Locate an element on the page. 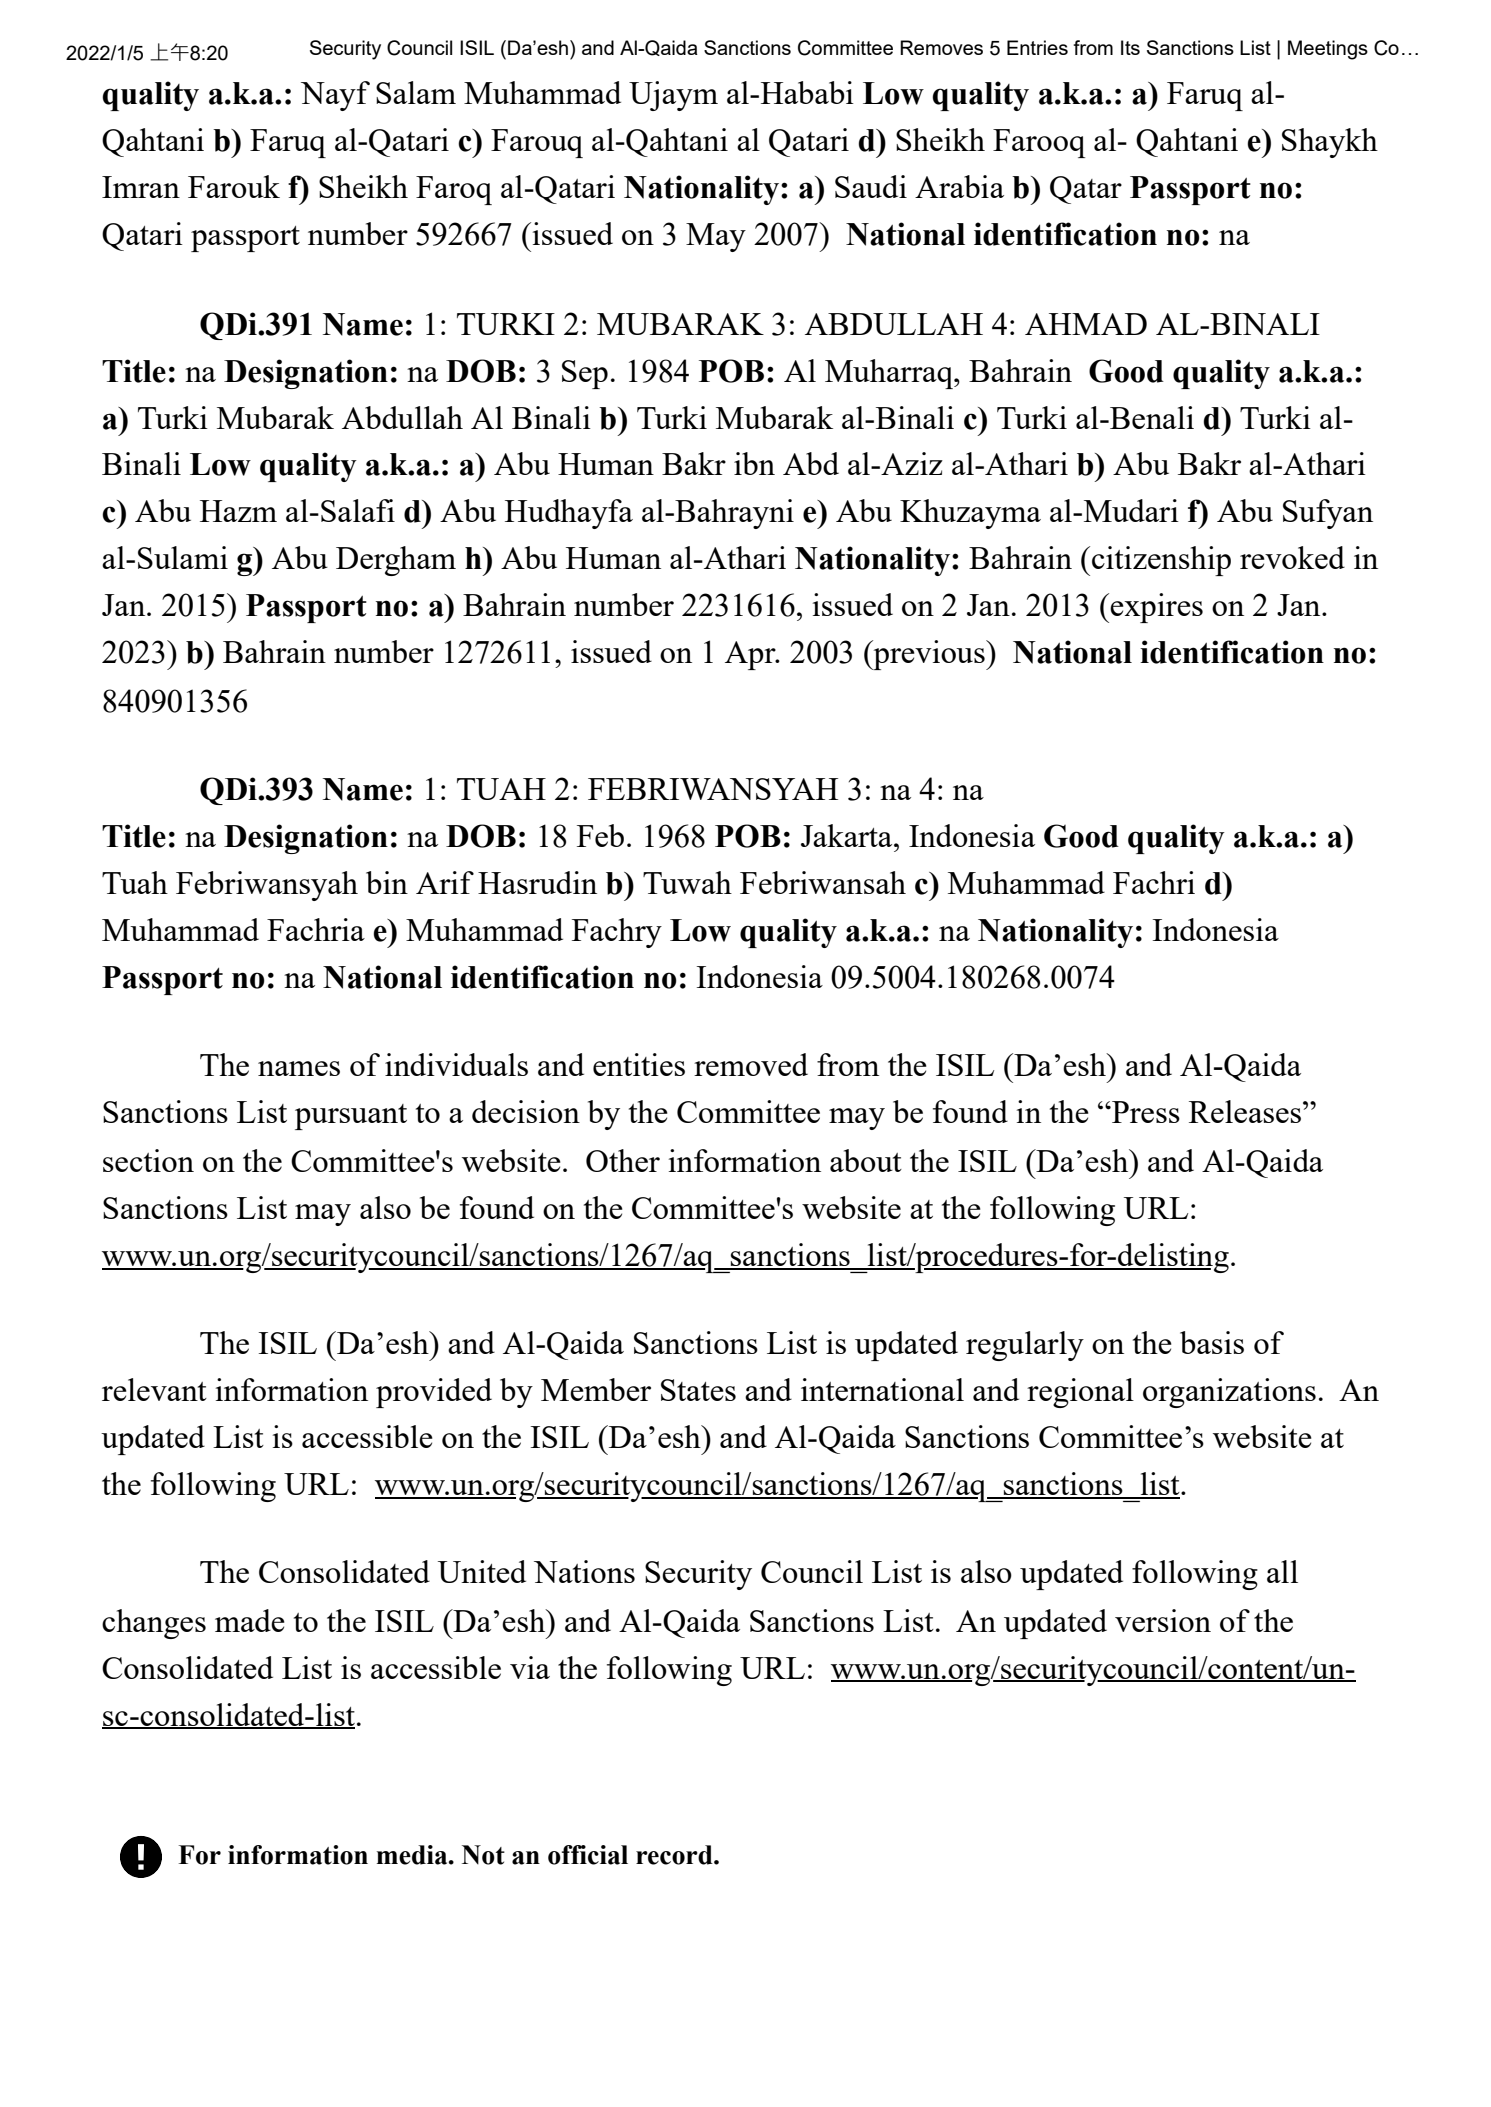 Image resolution: width=1491 pixels, height=2107 pixels. Not is located at coordinates (483, 1855).
